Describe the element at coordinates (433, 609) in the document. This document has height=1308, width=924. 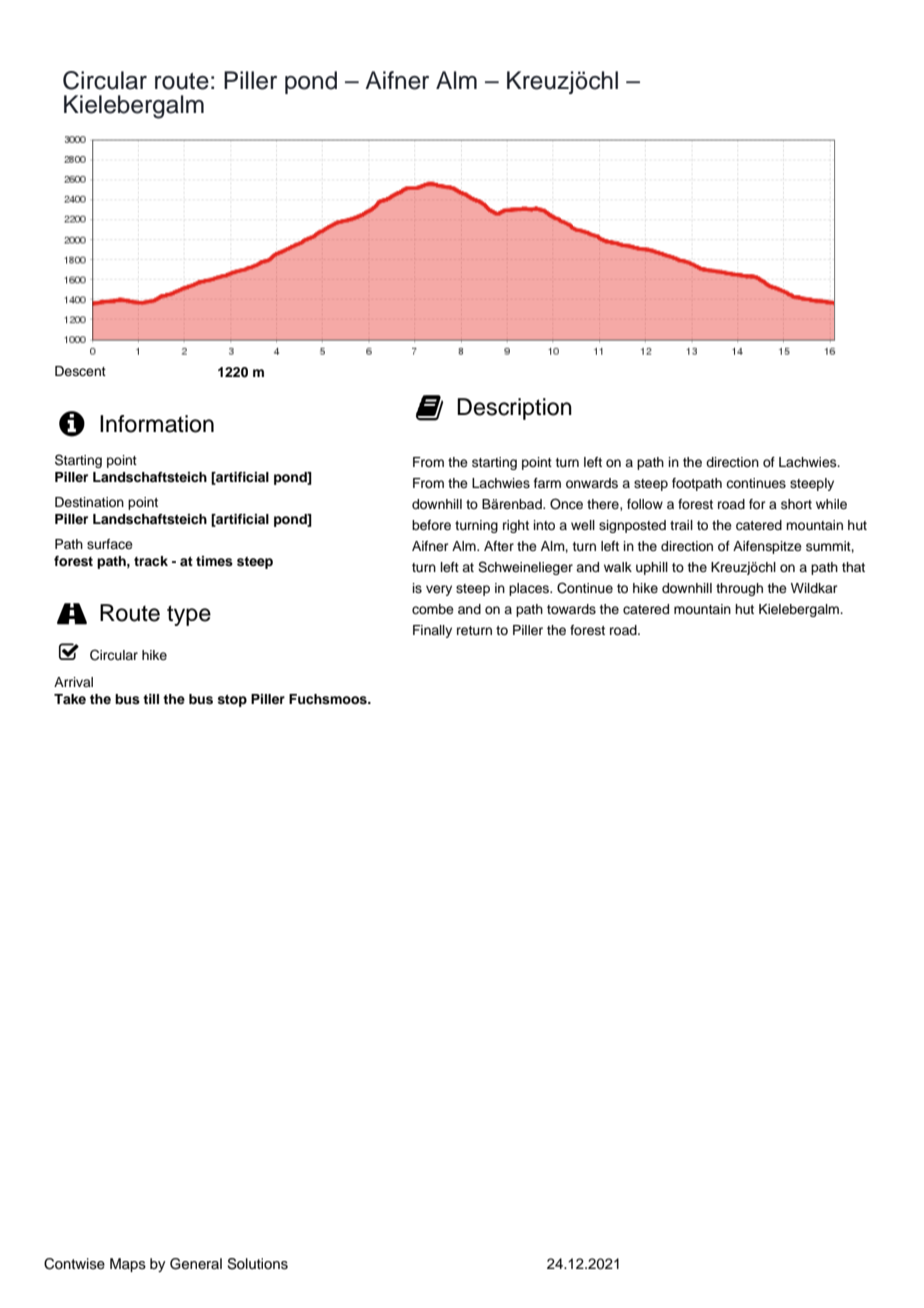
I see `combe` at that location.
